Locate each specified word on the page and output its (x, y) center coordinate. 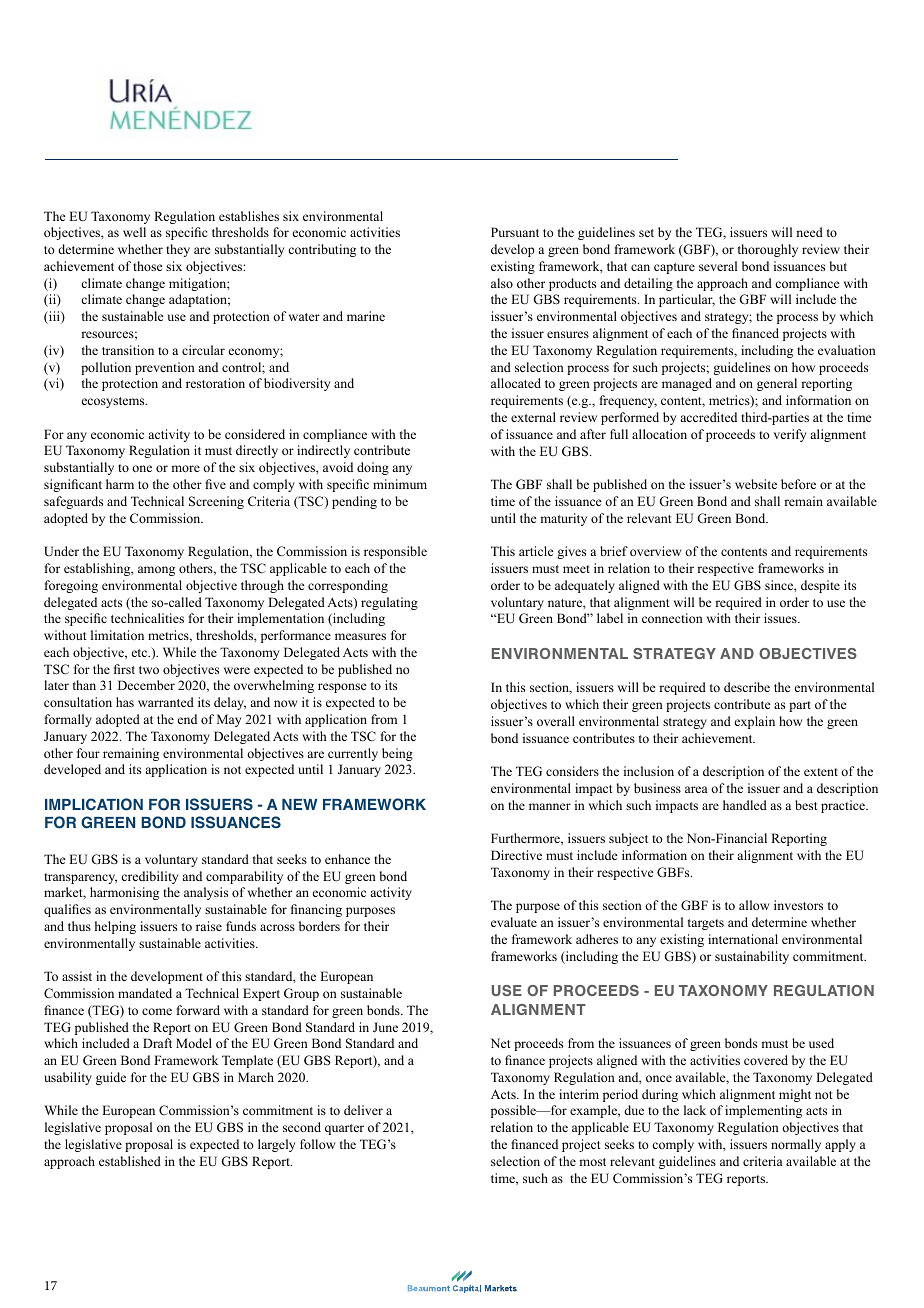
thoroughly (768, 250)
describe (747, 687)
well (134, 232)
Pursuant (515, 232)
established (130, 1161)
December (146, 685)
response (342, 688)
